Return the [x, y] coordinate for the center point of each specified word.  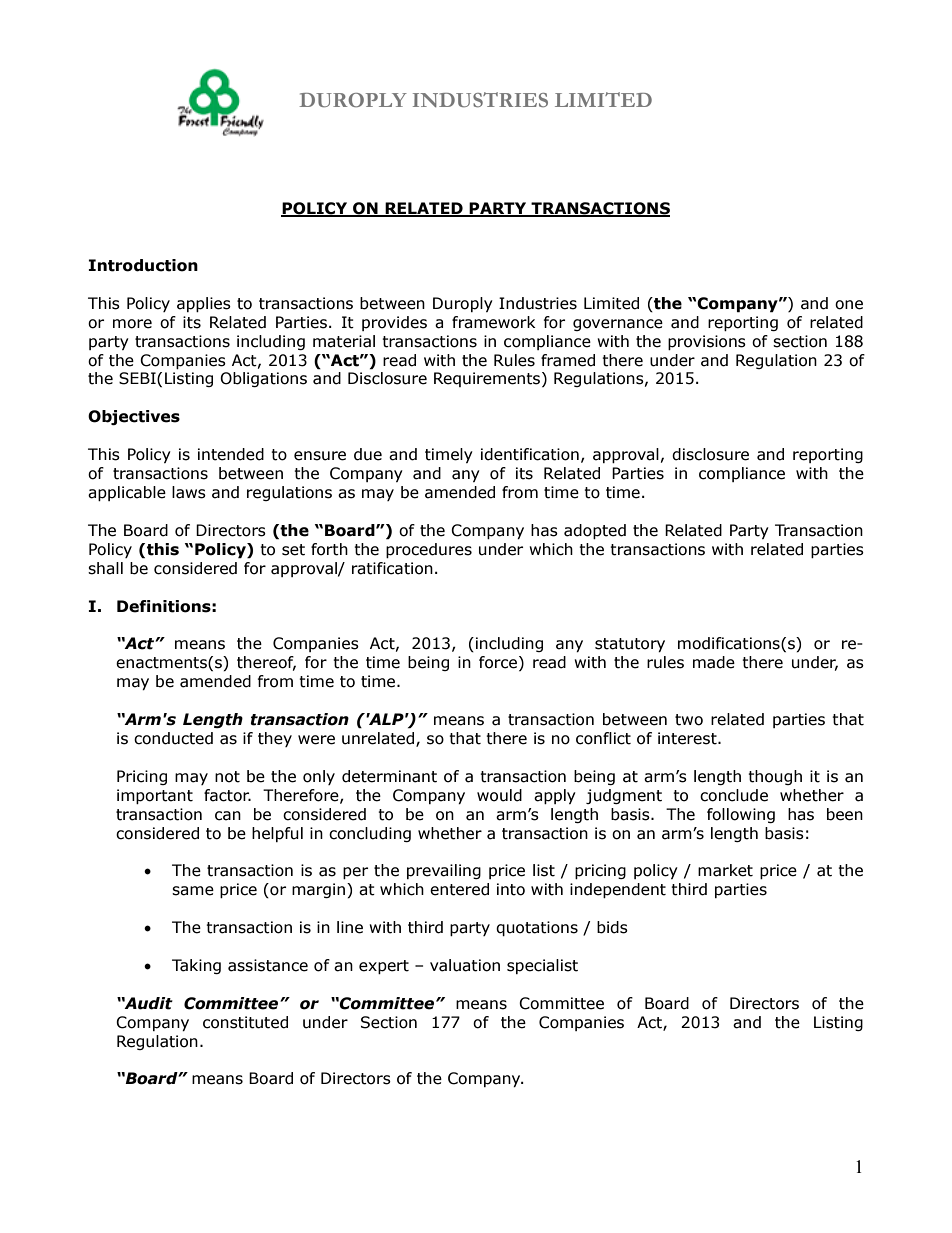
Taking [196, 966]
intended [231, 454]
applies [204, 304]
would [499, 795]
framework [493, 322]
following [741, 815]
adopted [595, 531]
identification [530, 454]
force [499, 663]
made [714, 662]
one [849, 305]
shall [105, 568]
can [228, 816]
